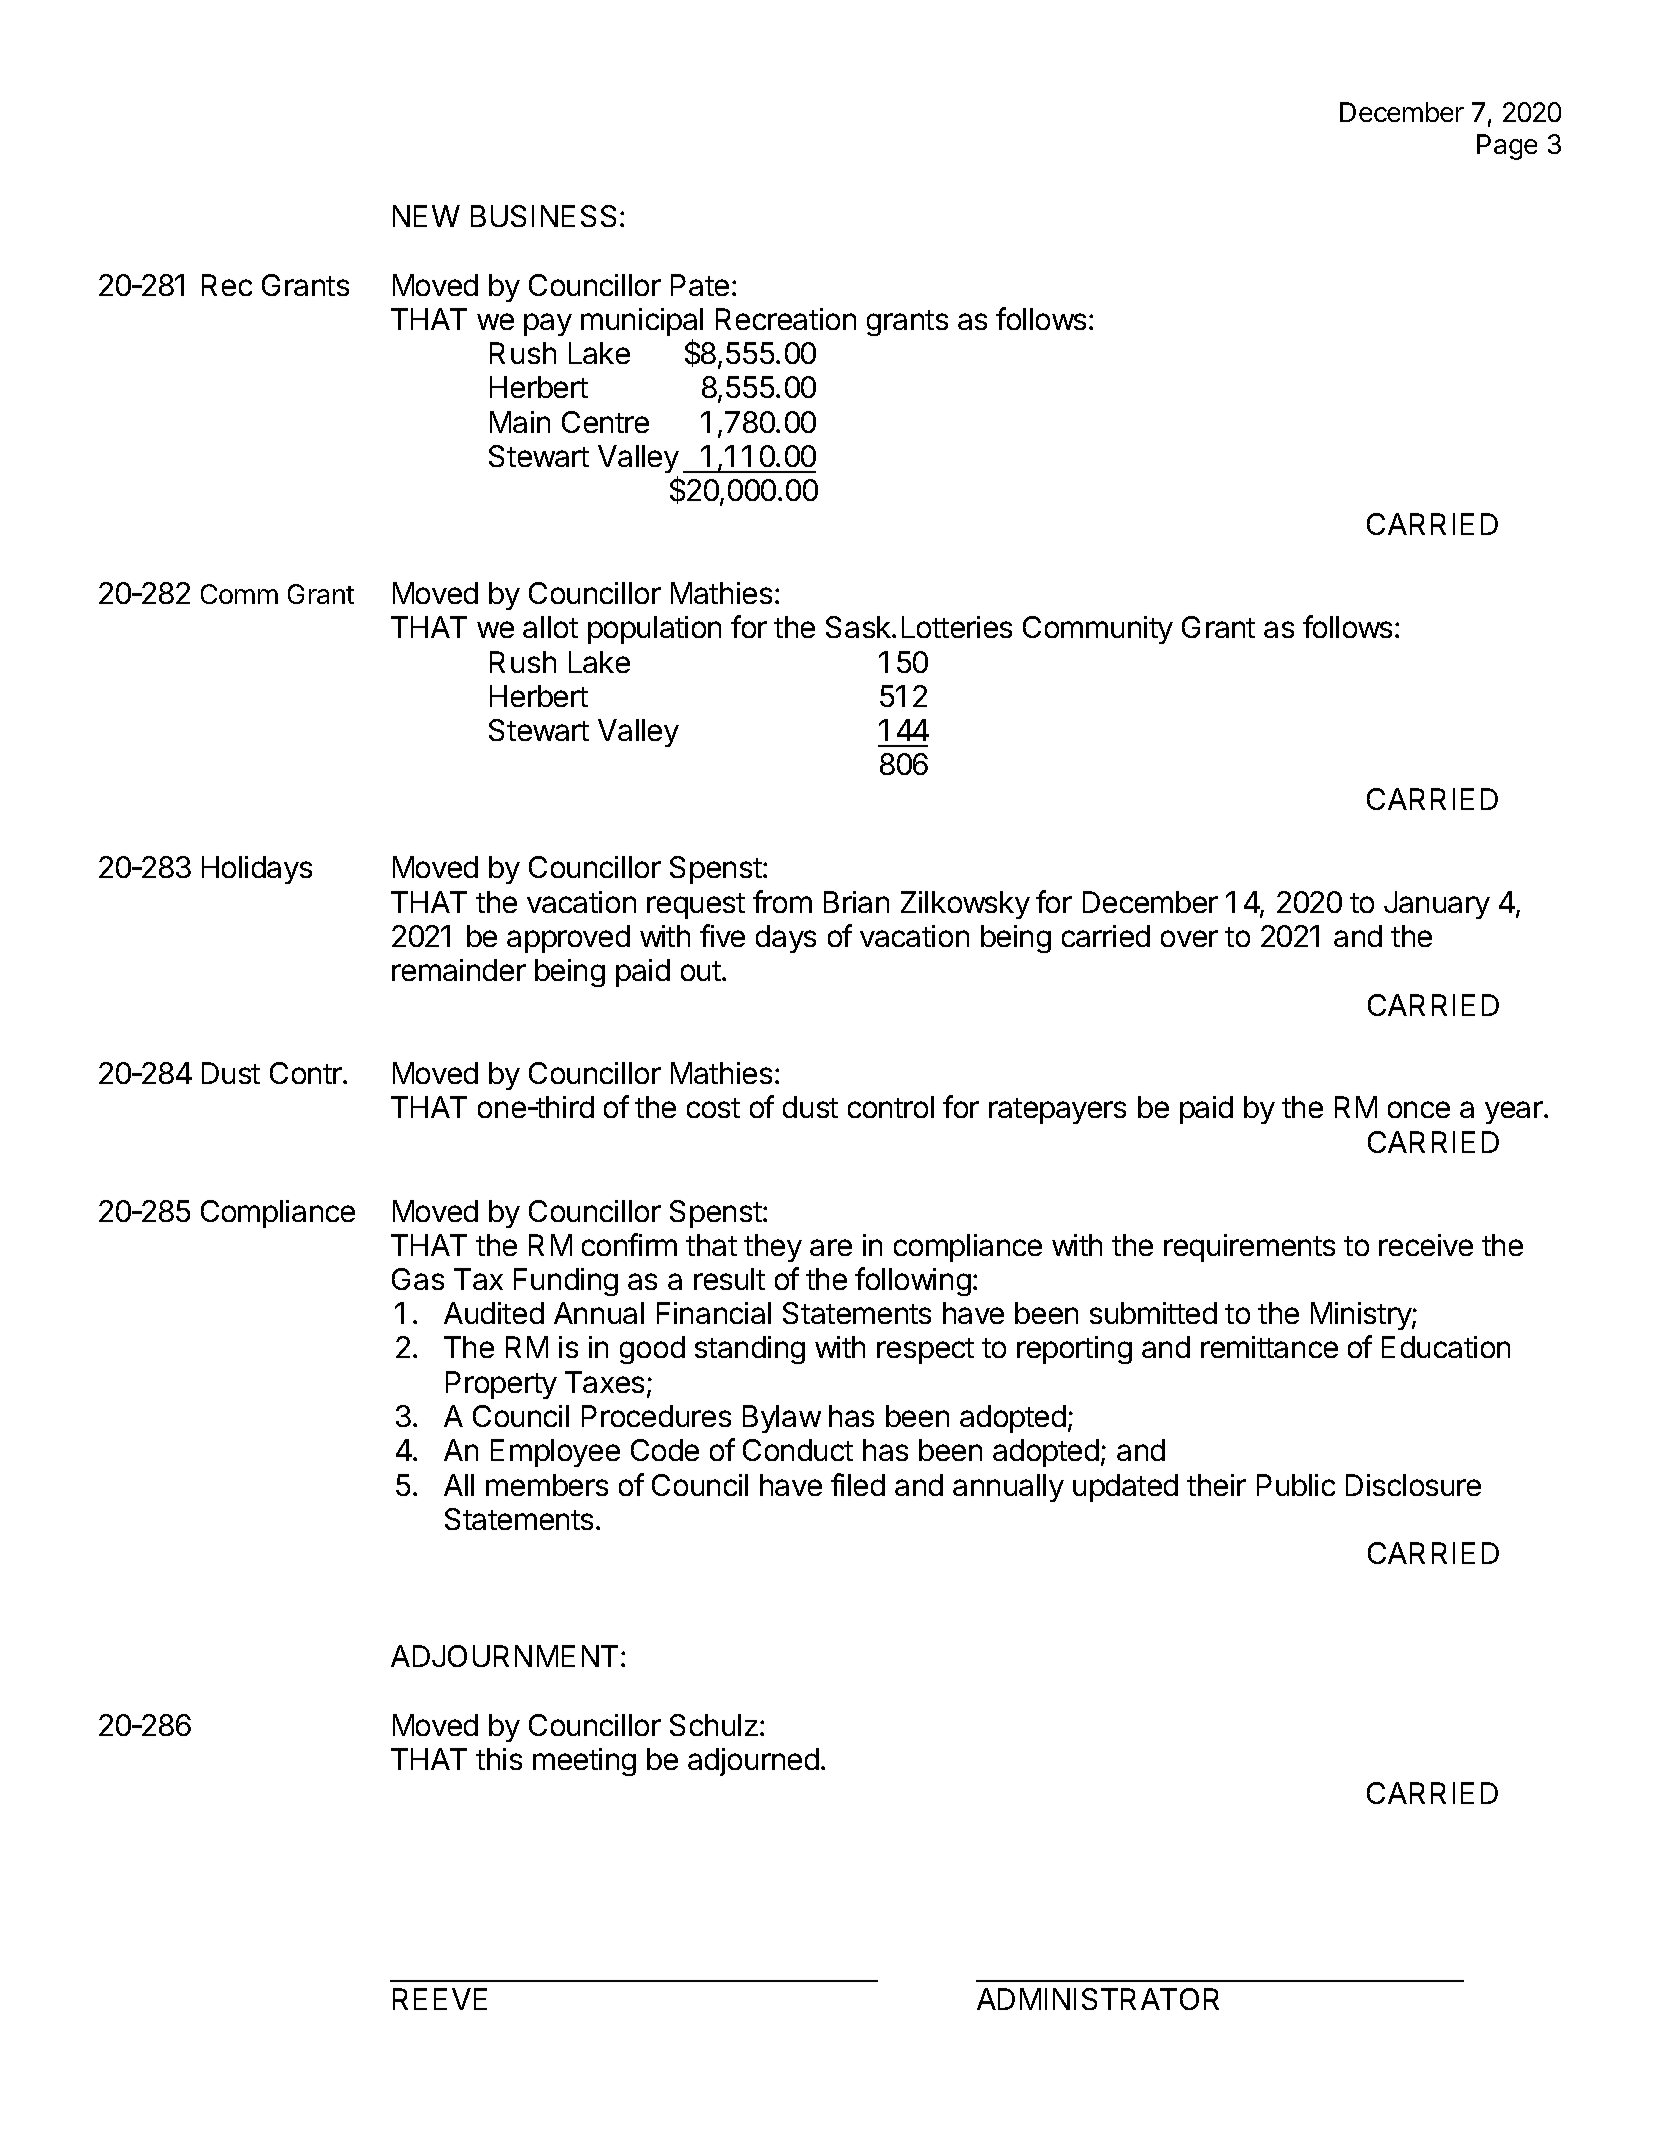 The image size is (1659, 2147). What do you see at coordinates (1507, 147) in the screenshot?
I see `Page` at bounding box center [1507, 147].
